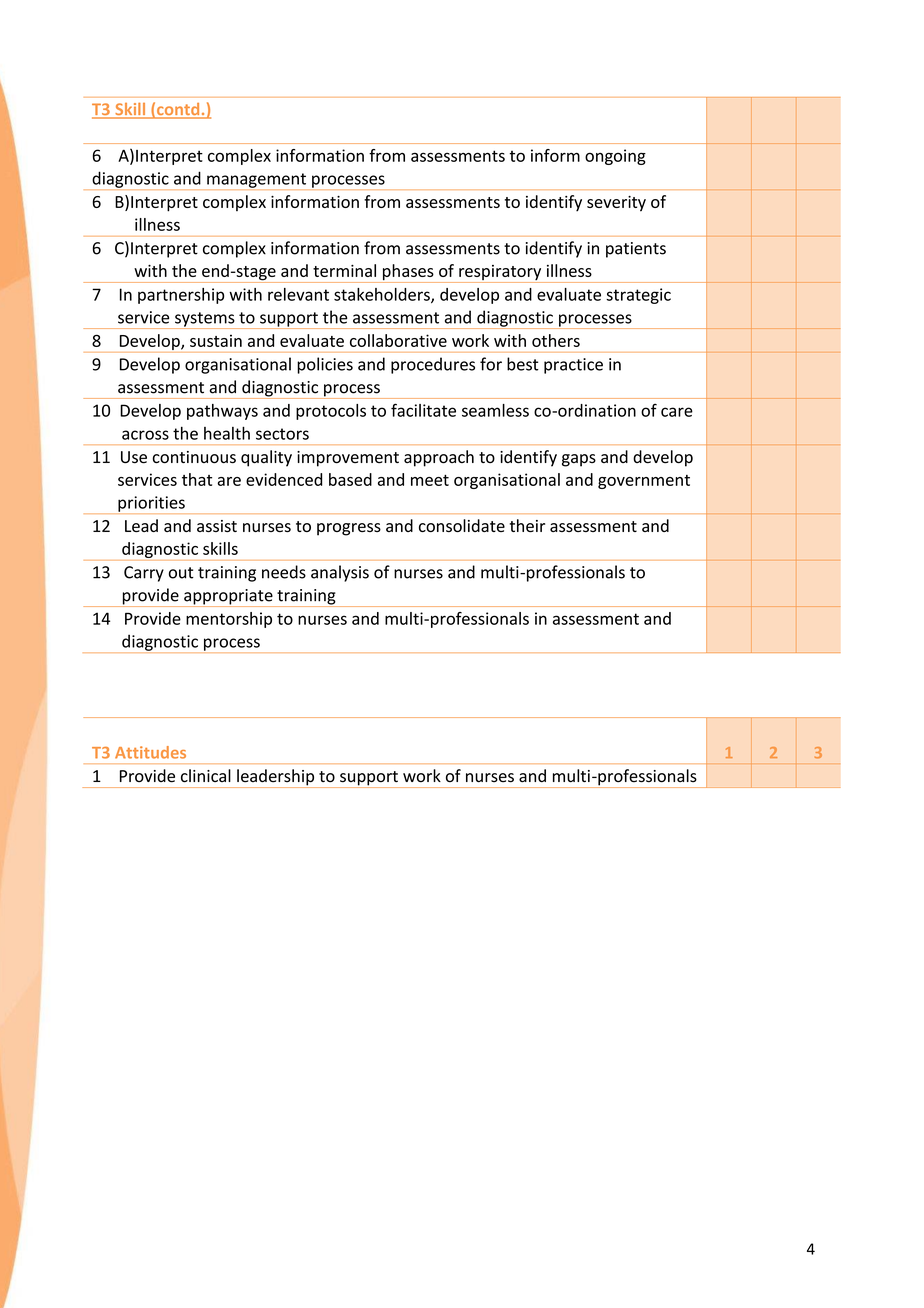 This screenshot has height=1308, width=924. I want to click on gaps, so click(579, 460).
